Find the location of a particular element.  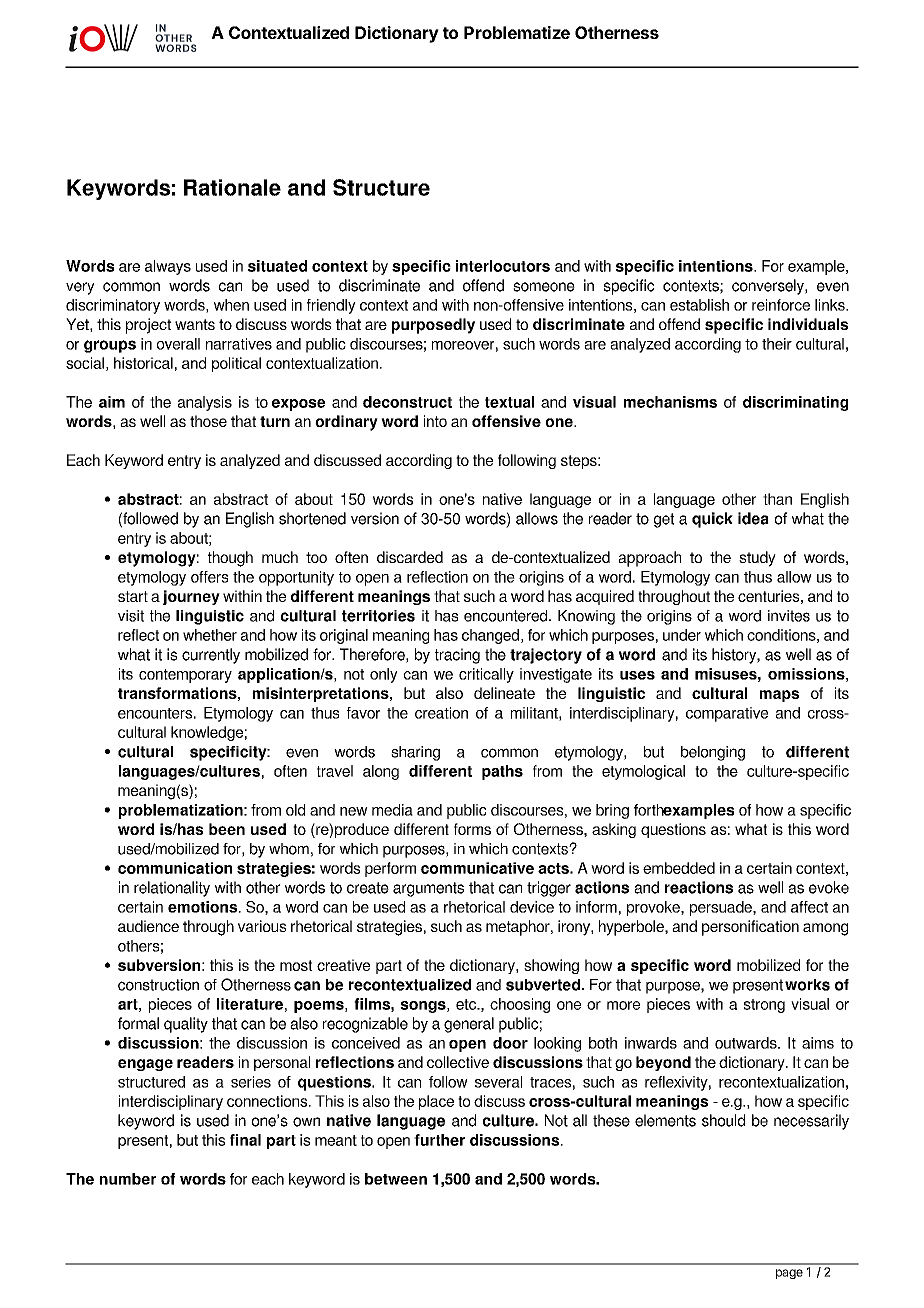

always is located at coordinates (168, 267).
